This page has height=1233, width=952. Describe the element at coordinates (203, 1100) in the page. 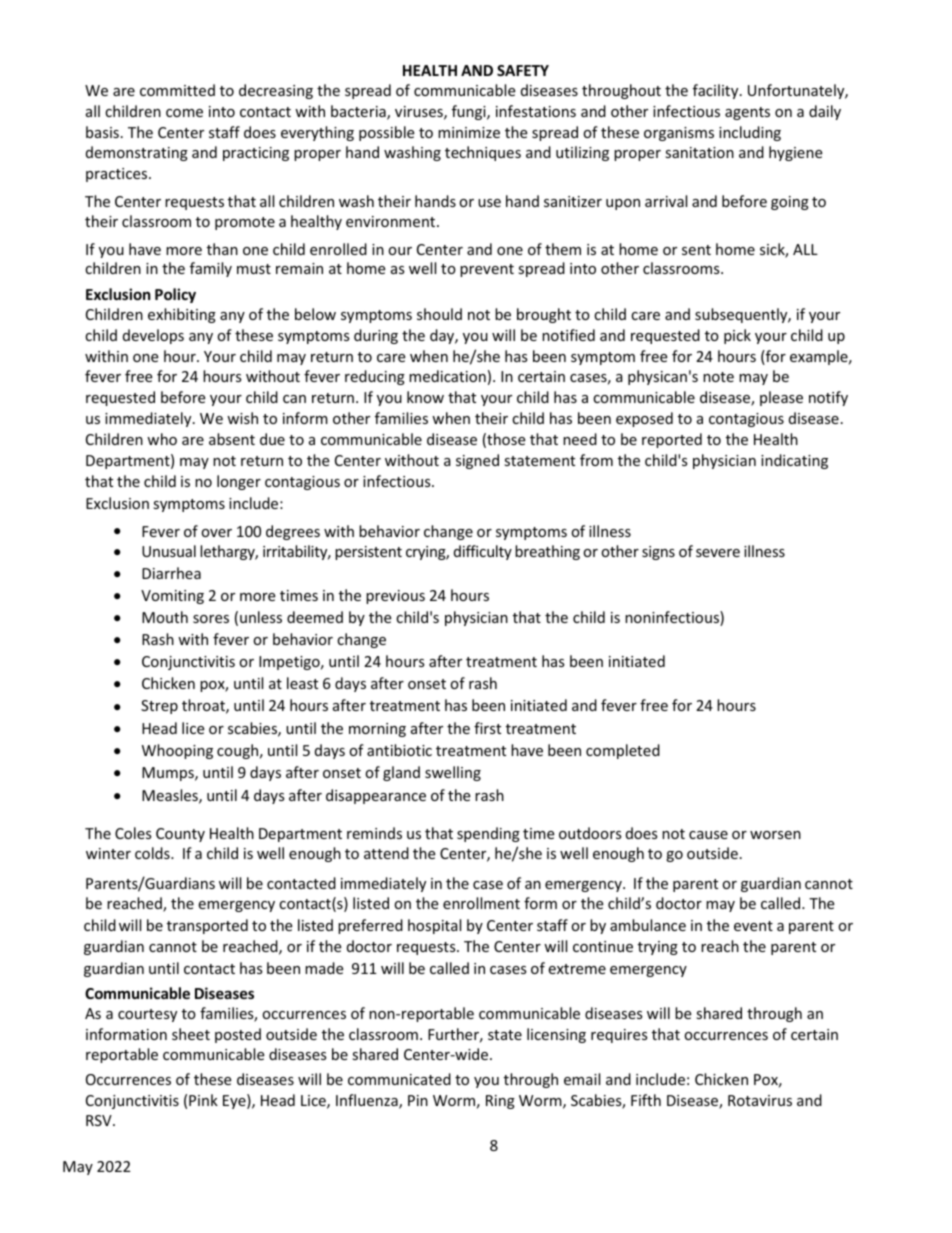

I see `Pink` at that location.
